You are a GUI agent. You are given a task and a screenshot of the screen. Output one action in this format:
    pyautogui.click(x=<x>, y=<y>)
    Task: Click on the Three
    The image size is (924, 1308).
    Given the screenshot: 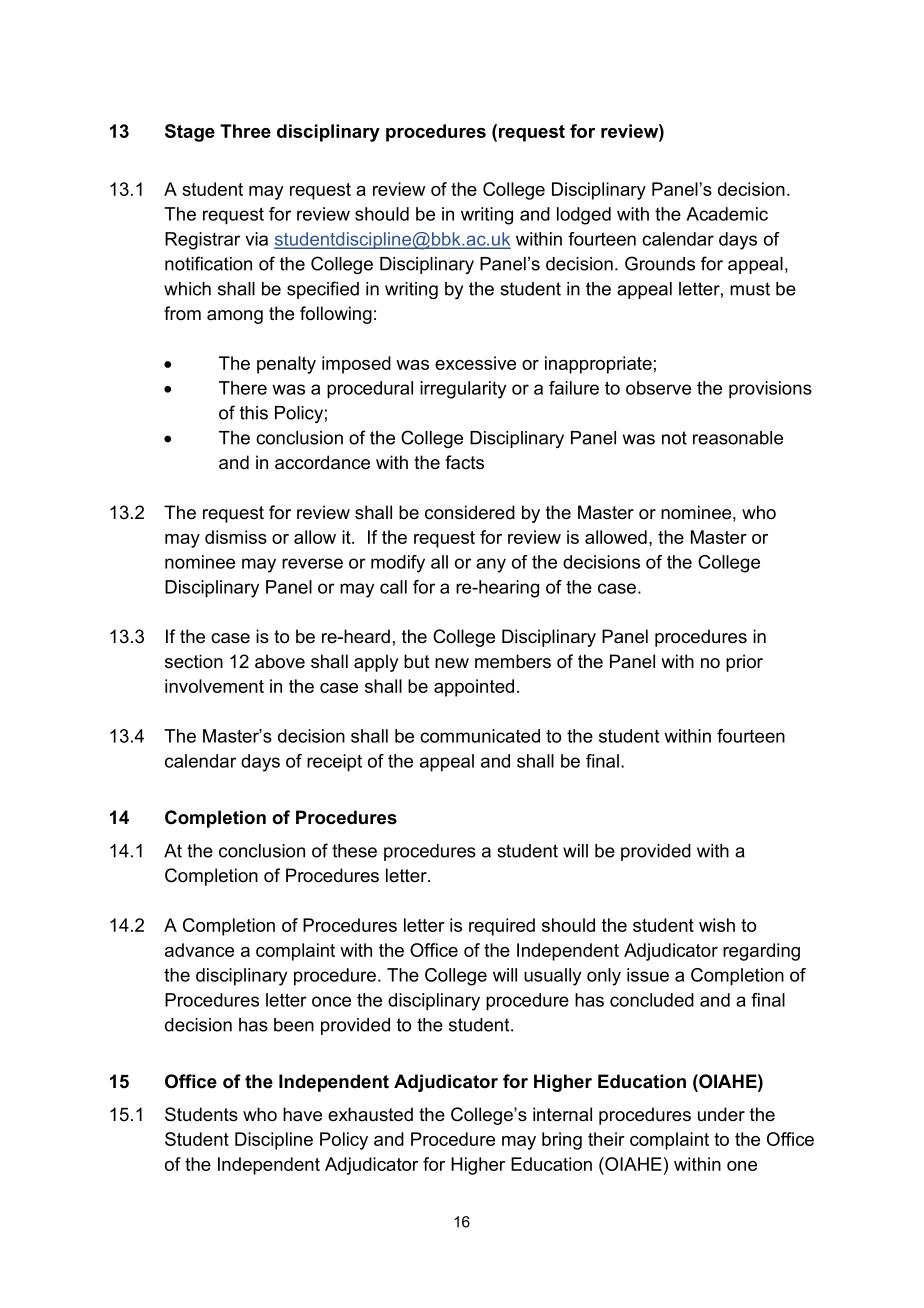 What is the action you would take?
    pyautogui.click(x=245, y=131)
